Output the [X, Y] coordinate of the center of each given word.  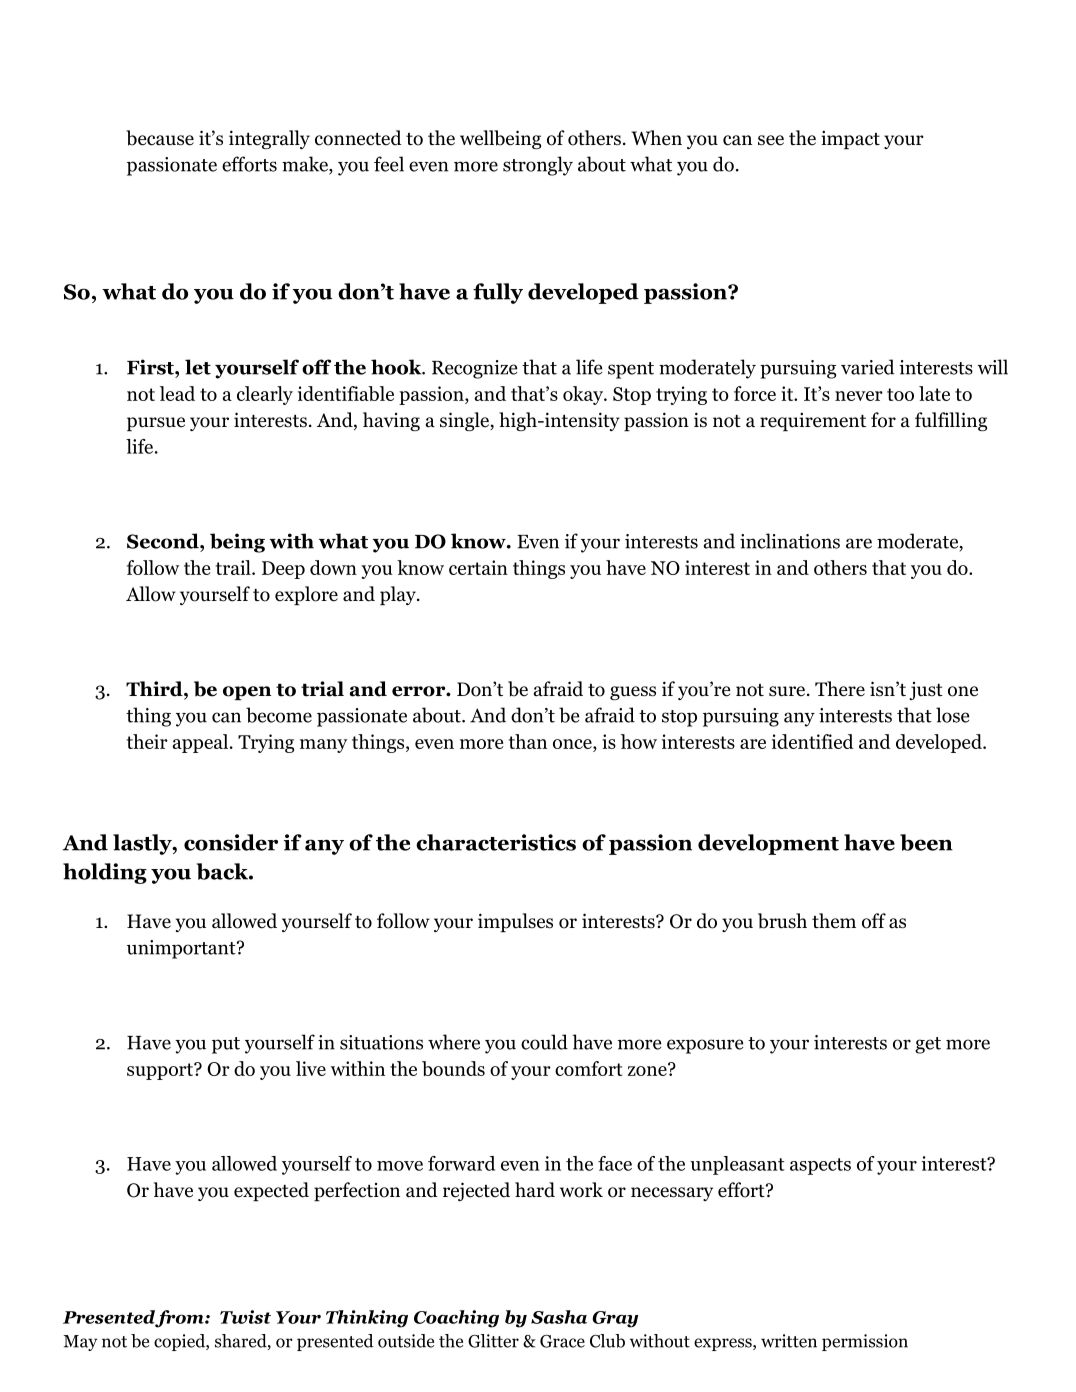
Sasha [559, 1317]
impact [850, 139]
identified [813, 741]
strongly [538, 166]
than [527, 741]
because [160, 138]
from [180, 1319]
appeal [201, 743]
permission [865, 1342]
